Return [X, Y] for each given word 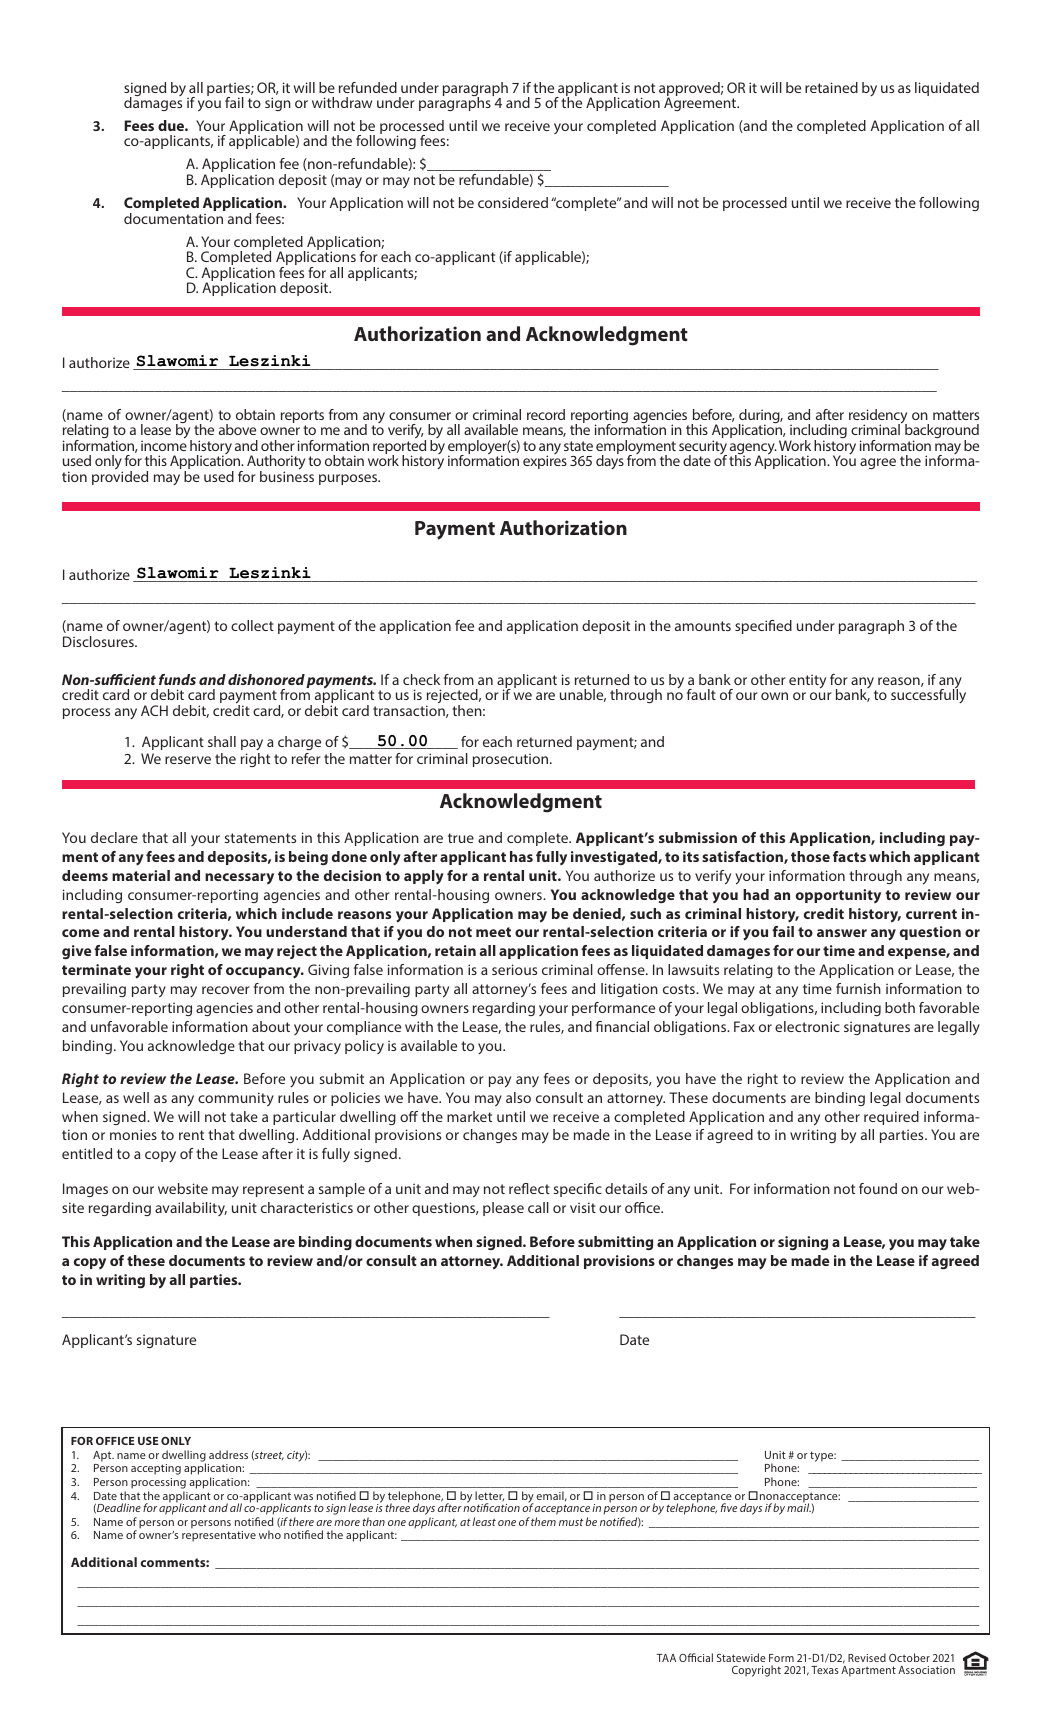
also [518, 1097]
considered [513, 202]
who [270, 1534]
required [891, 1118]
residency [878, 417]
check [421, 679]
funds [177, 679]
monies [133, 1134]
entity [807, 681]
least [484, 1521]
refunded [368, 87]
